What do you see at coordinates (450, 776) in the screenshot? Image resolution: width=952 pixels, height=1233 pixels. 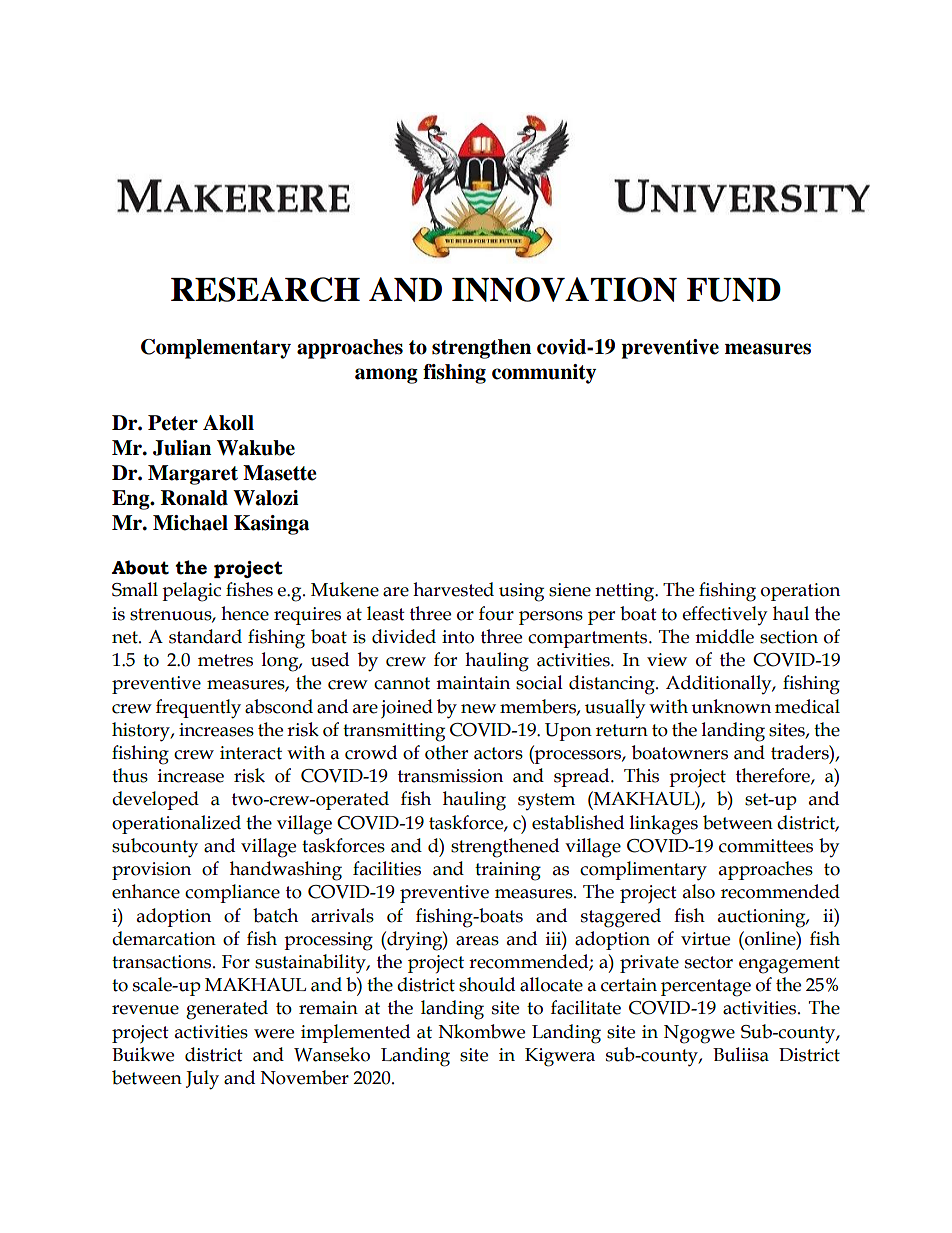 I see `transmission` at bounding box center [450, 776].
